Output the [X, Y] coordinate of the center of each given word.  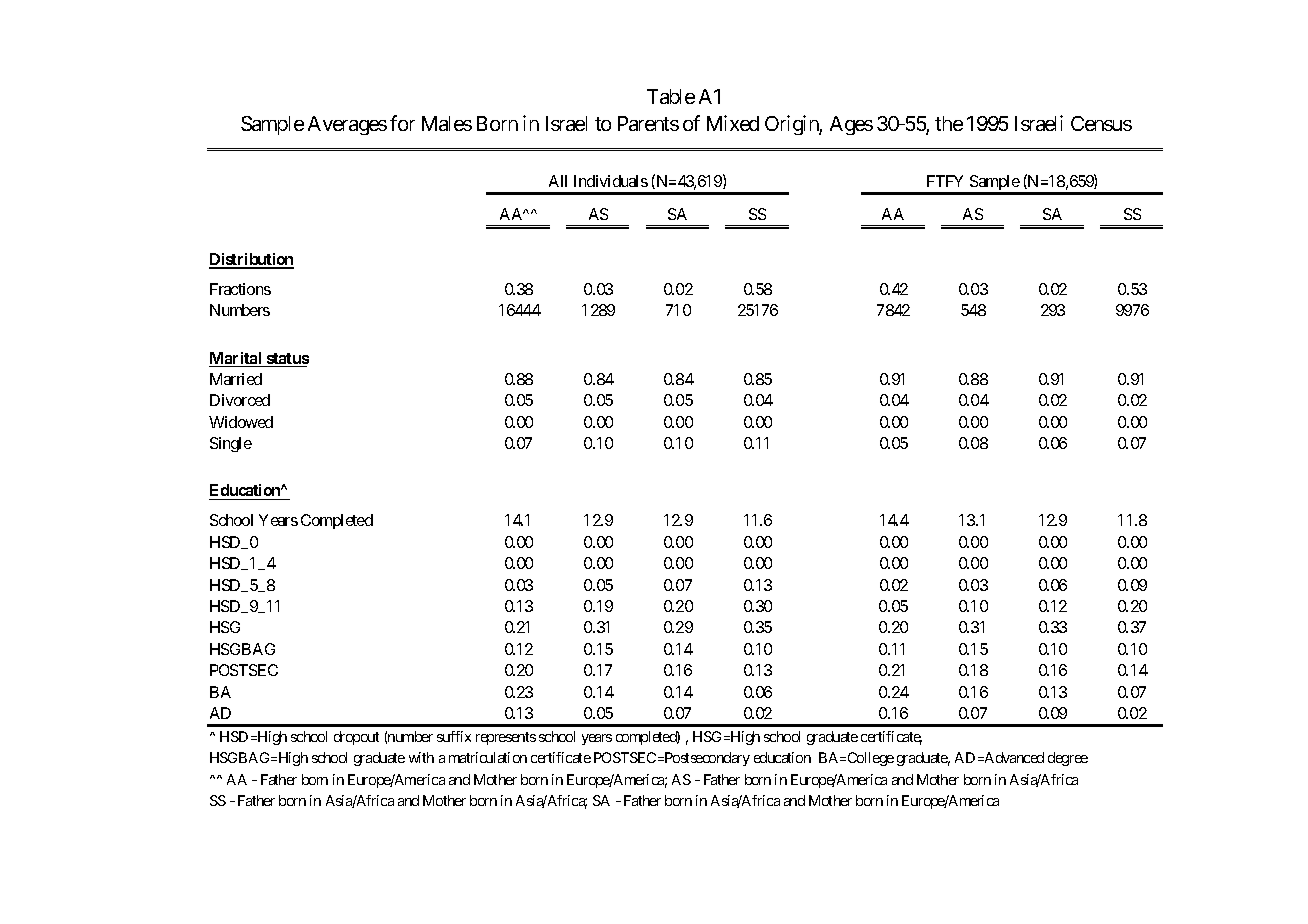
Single [231, 444]
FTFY [945, 181]
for [402, 123]
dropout [356, 738]
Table [671, 96]
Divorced [240, 400]
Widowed [241, 422]
